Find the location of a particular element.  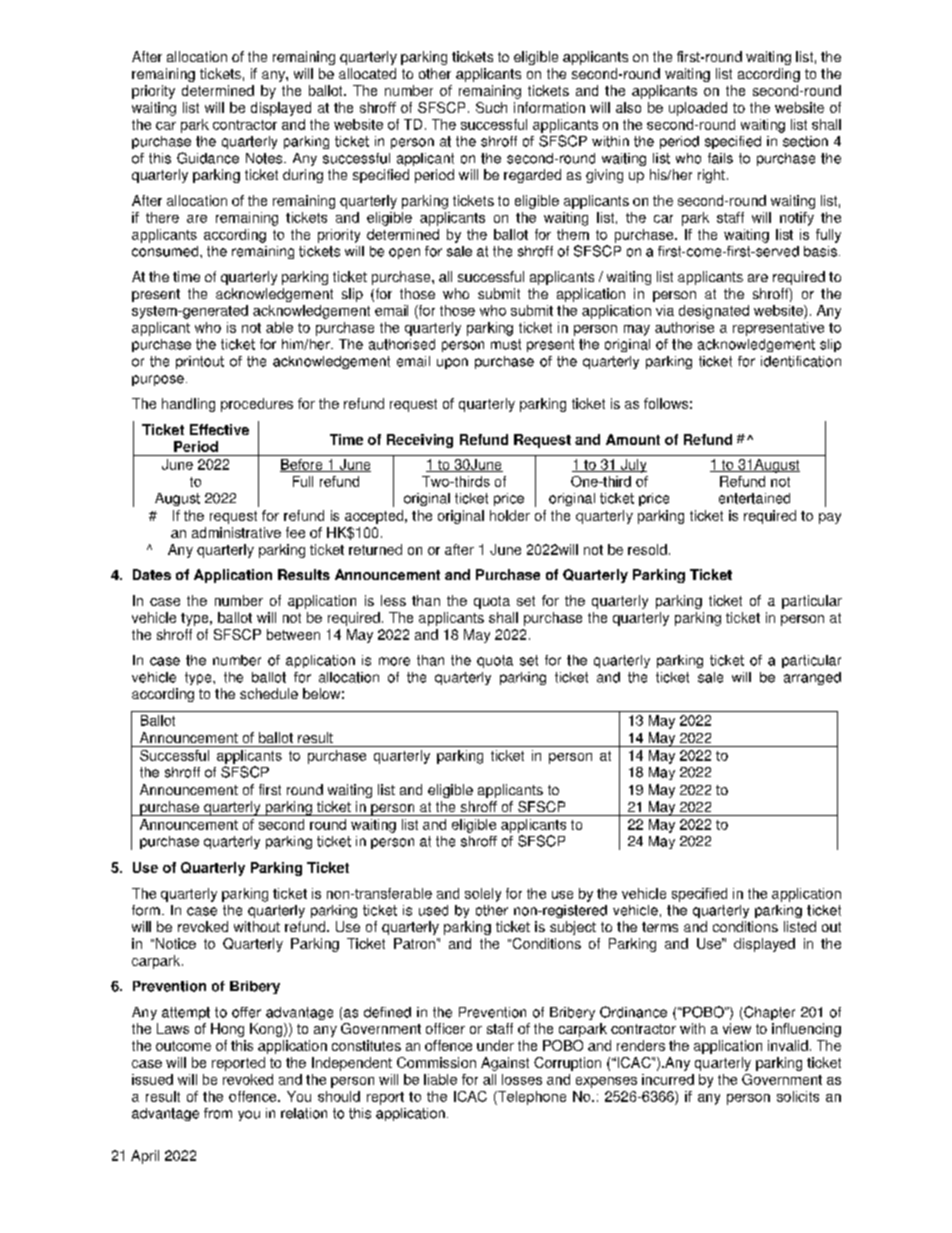

uploaded is located at coordinates (698, 109).
